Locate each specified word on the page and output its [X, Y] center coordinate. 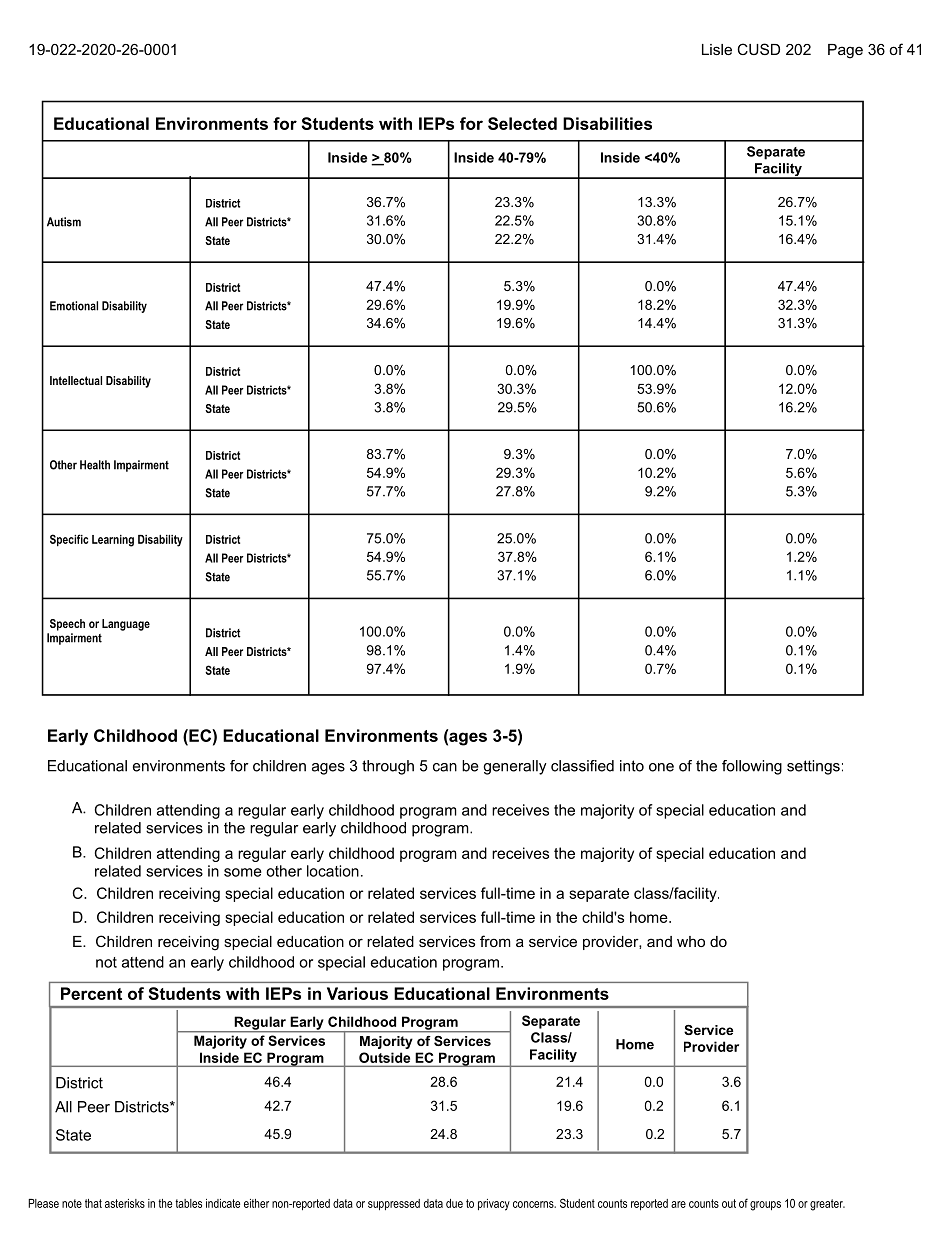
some [243, 872]
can [445, 767]
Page [845, 51]
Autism [64, 222]
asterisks [125, 1203]
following [752, 767]
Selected [522, 123]
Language [126, 625]
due [454, 1203]
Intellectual [76, 380]
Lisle [717, 49]
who [691, 941]
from [495, 941]
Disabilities [607, 123]
